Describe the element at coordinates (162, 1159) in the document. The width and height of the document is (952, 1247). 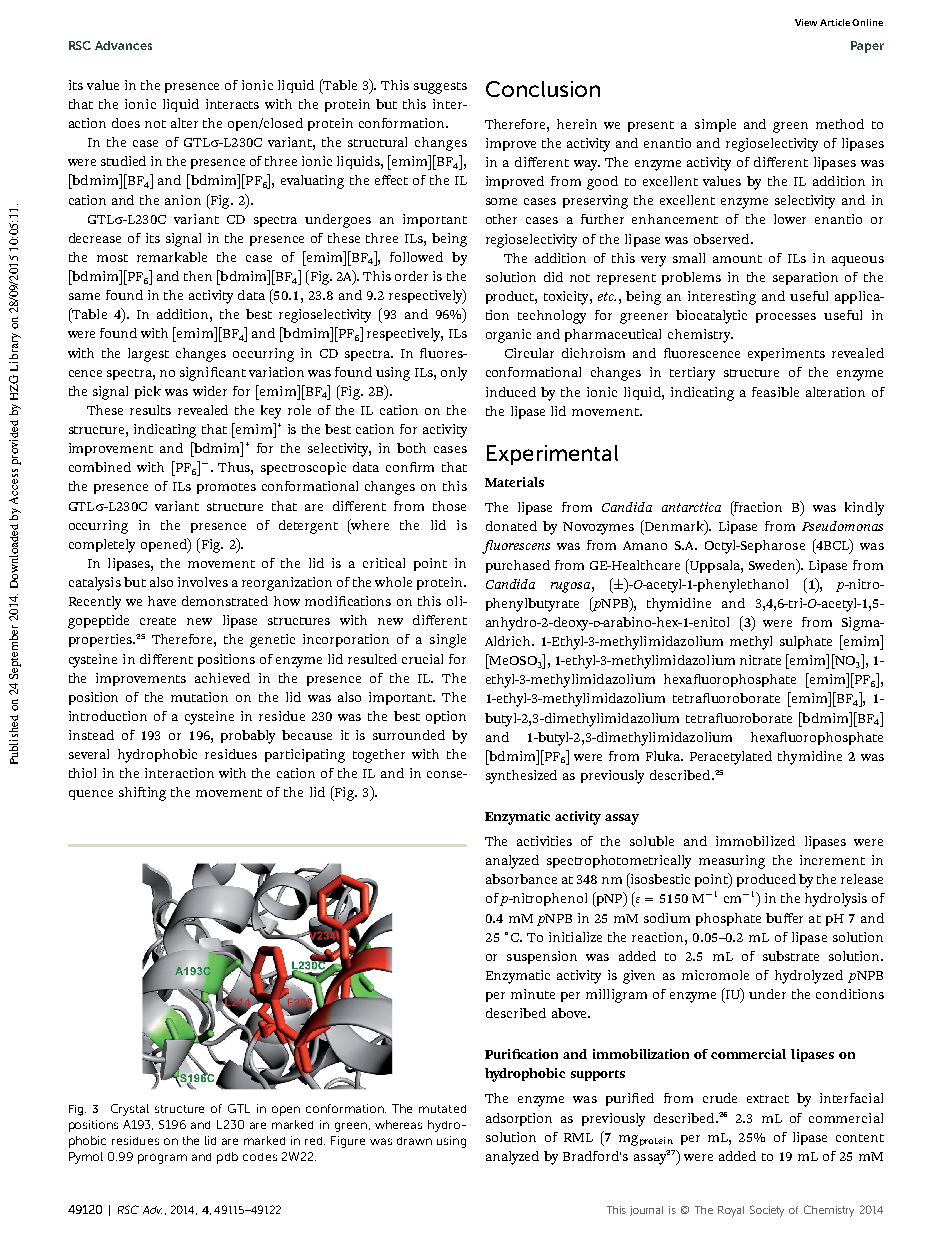
I see `program` at that location.
